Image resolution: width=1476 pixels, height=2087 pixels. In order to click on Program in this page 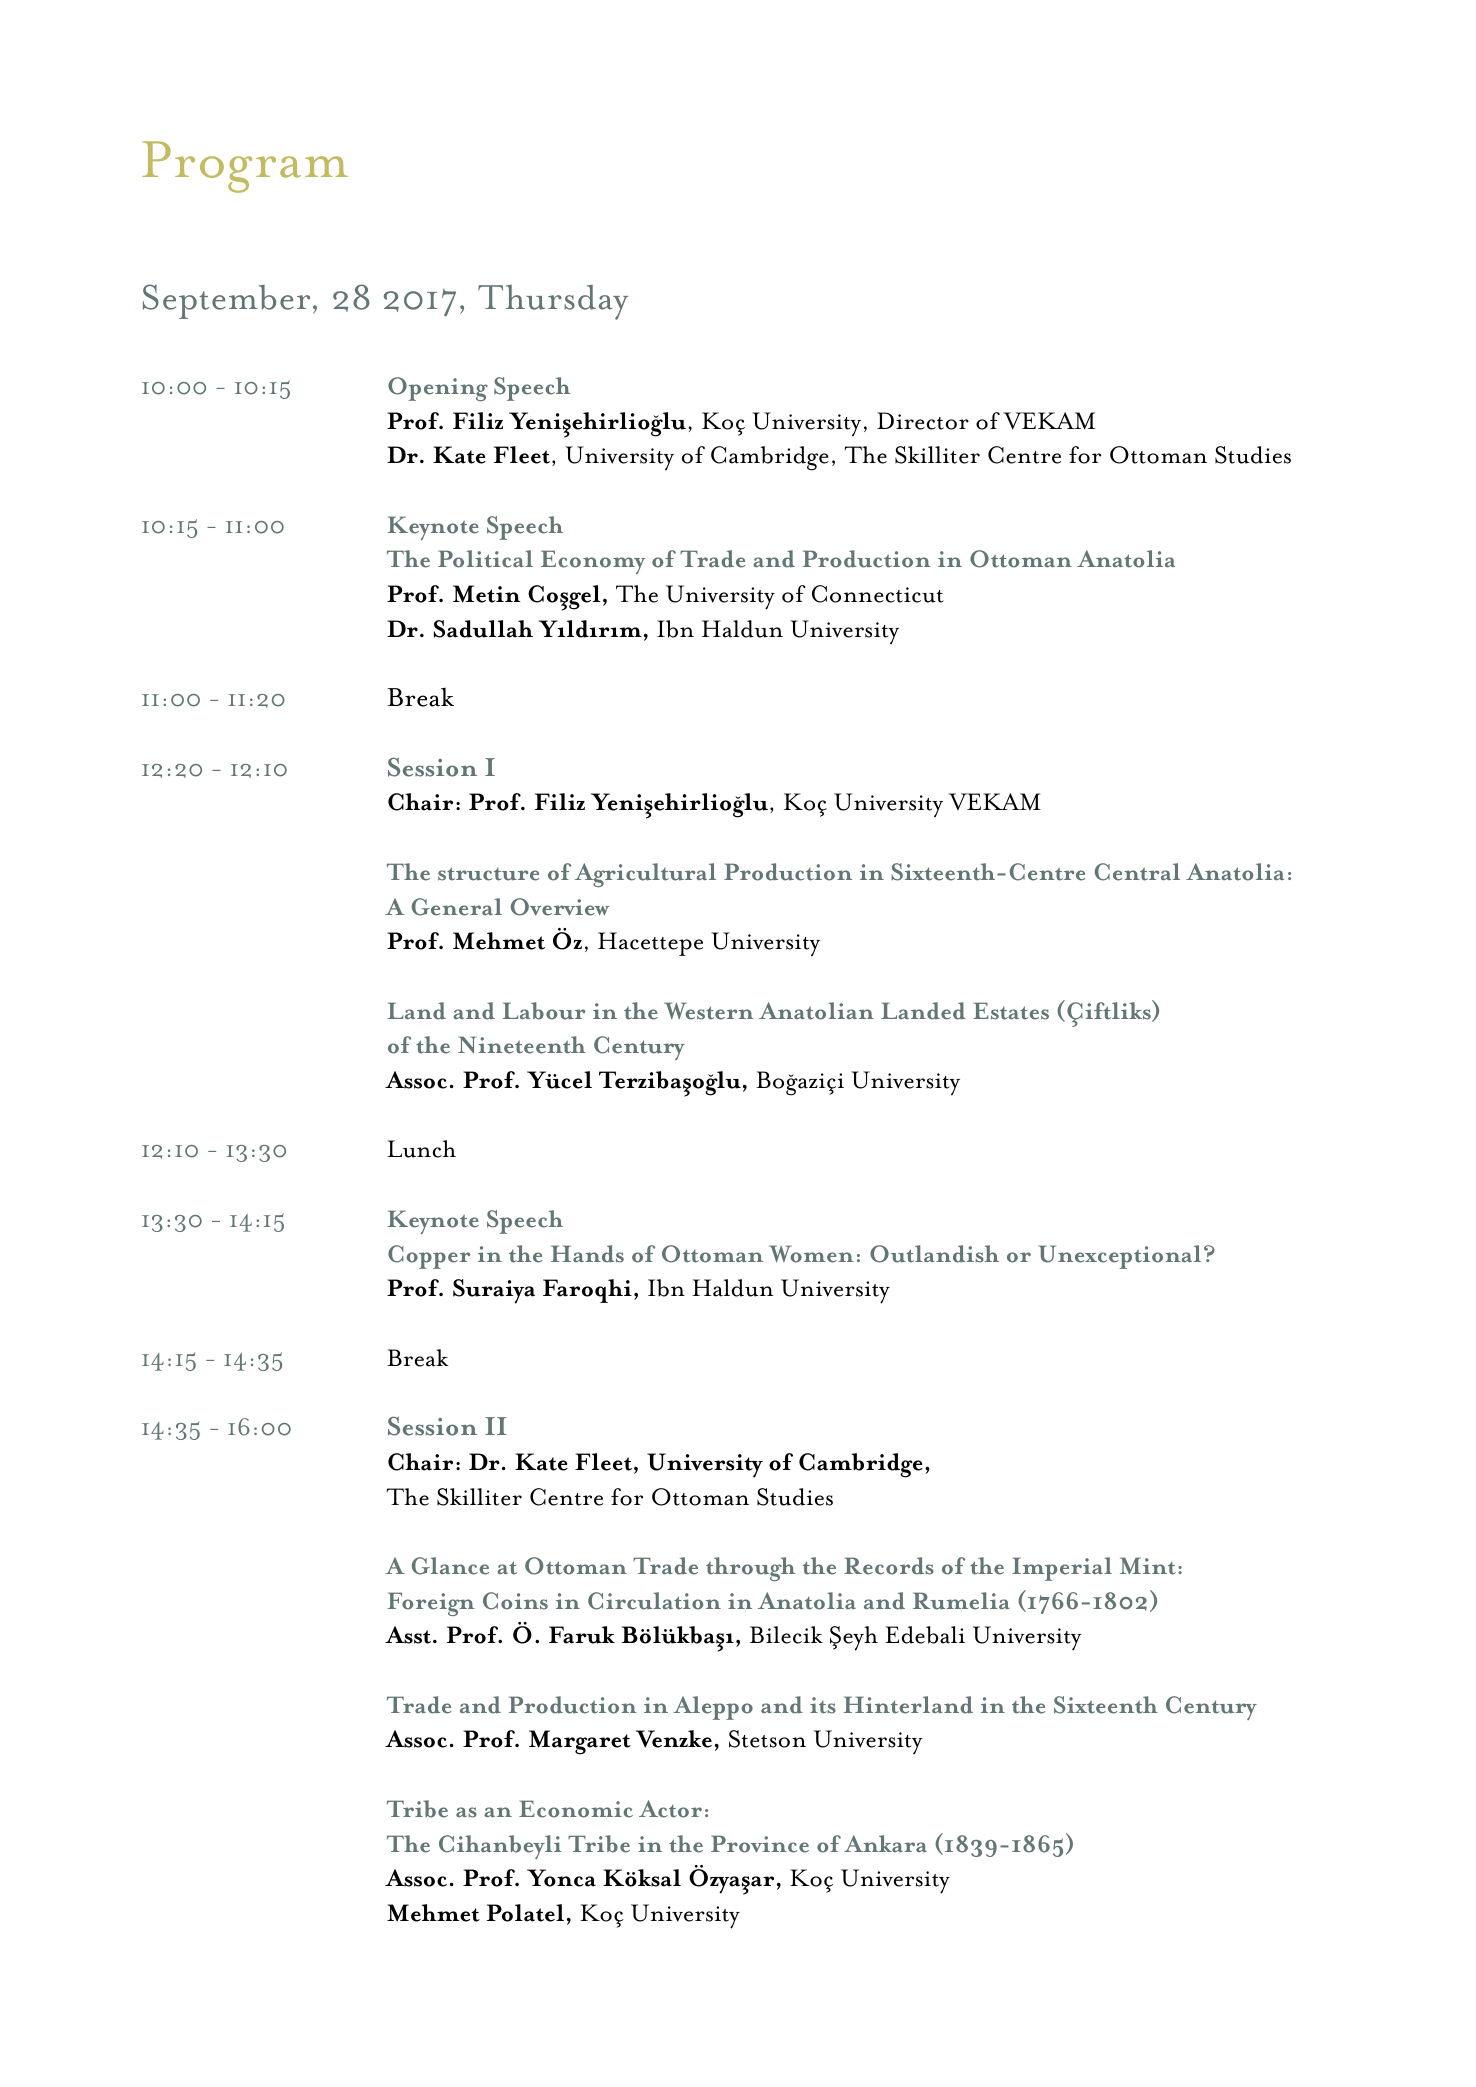, I will do `click(245, 167)`.
